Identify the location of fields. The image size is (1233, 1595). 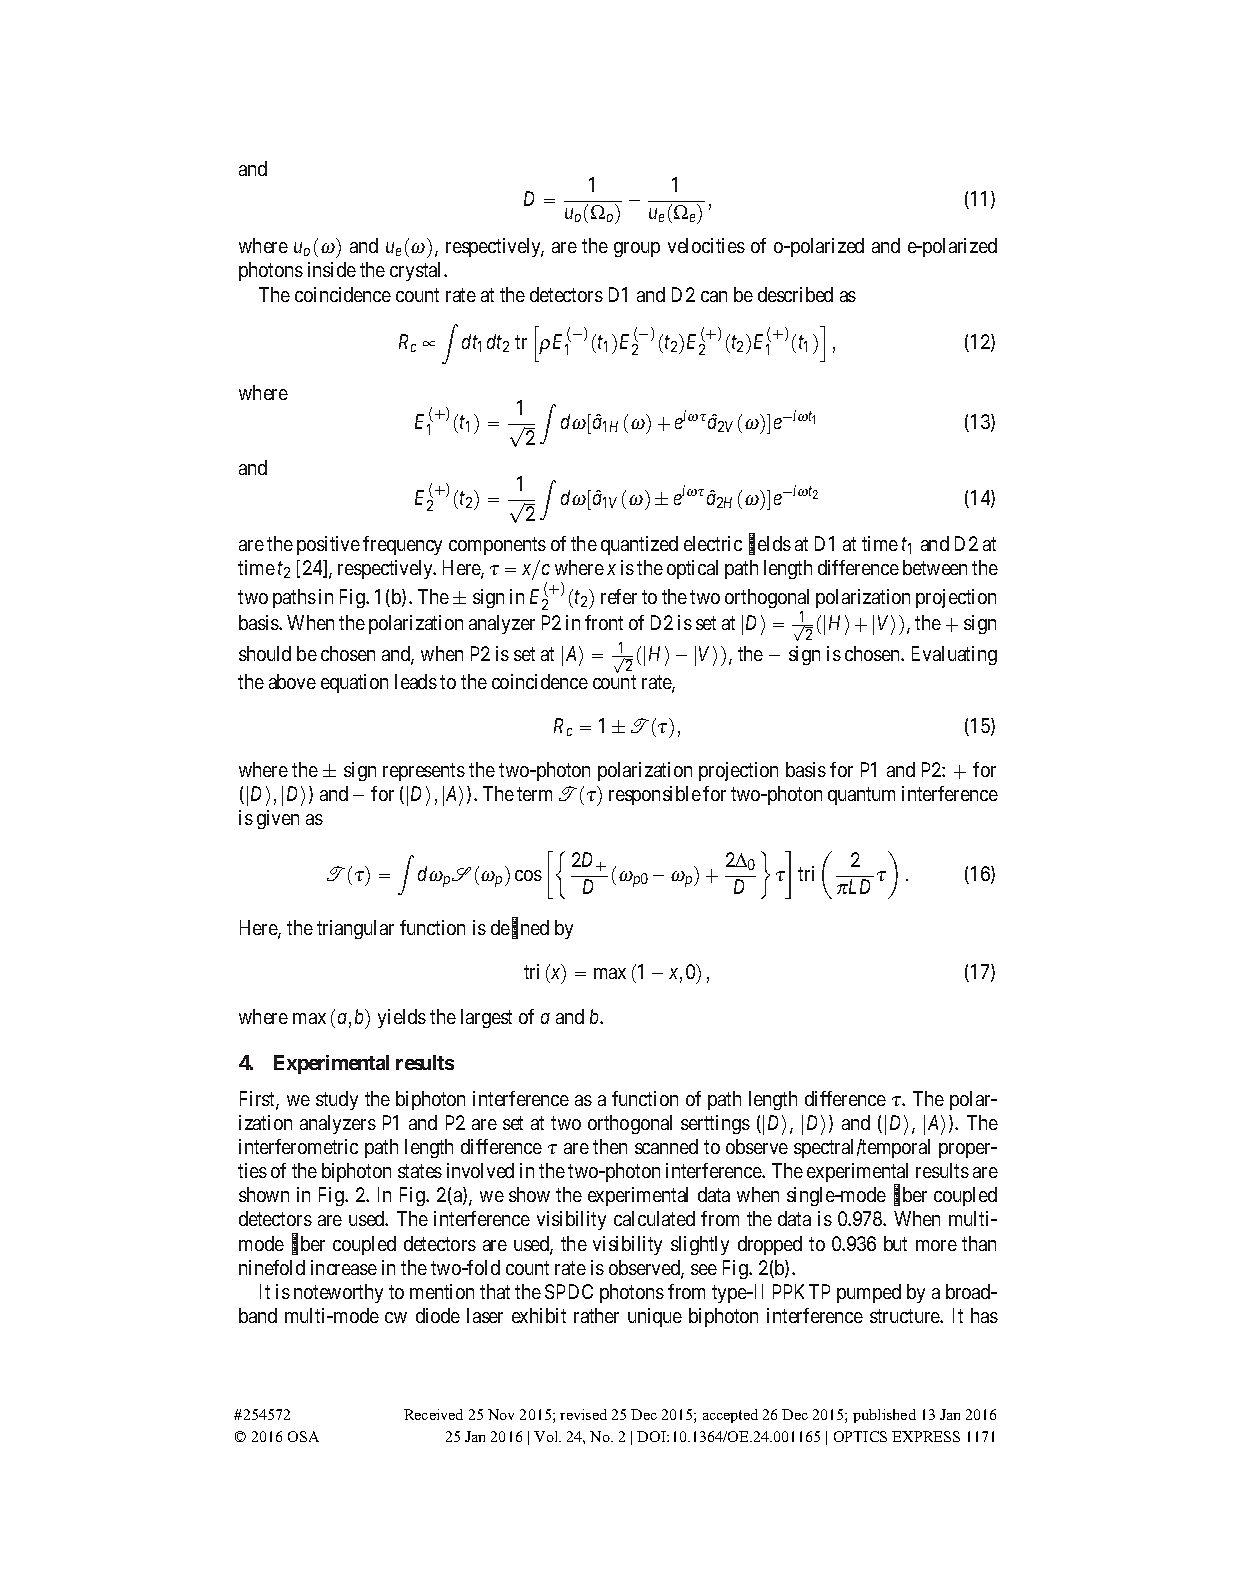
(770, 544).
